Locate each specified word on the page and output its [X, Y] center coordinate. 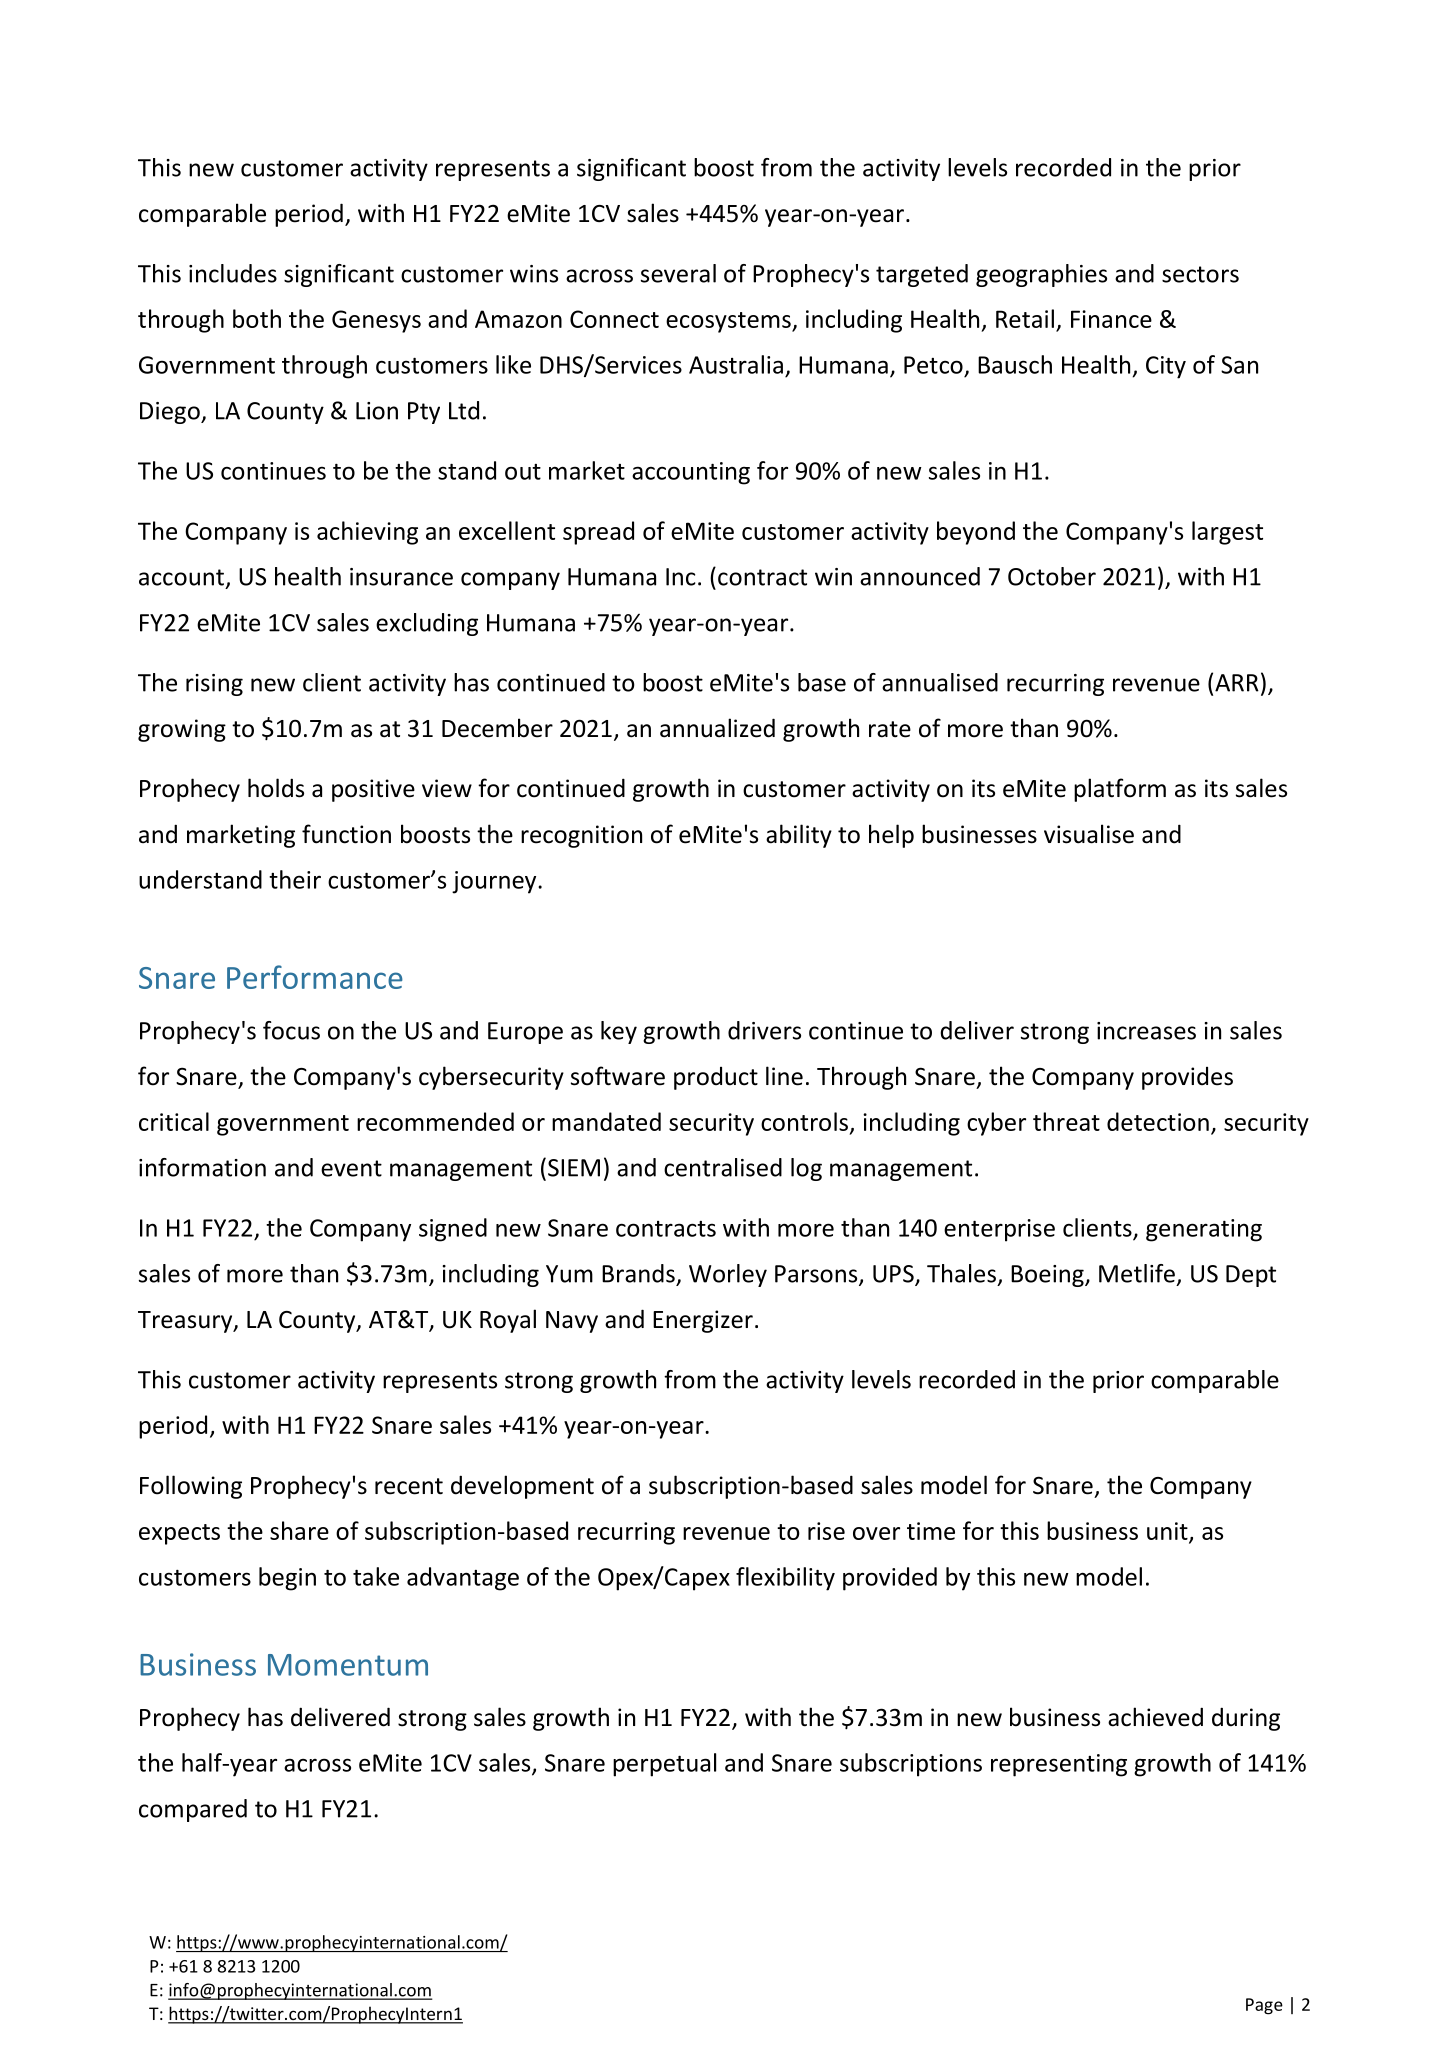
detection [1158, 1121]
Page [1264, 2006]
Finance [1111, 319]
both [257, 318]
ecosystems [729, 322]
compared [193, 1810]
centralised [723, 1167]
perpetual [664, 1765]
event [351, 1168]
